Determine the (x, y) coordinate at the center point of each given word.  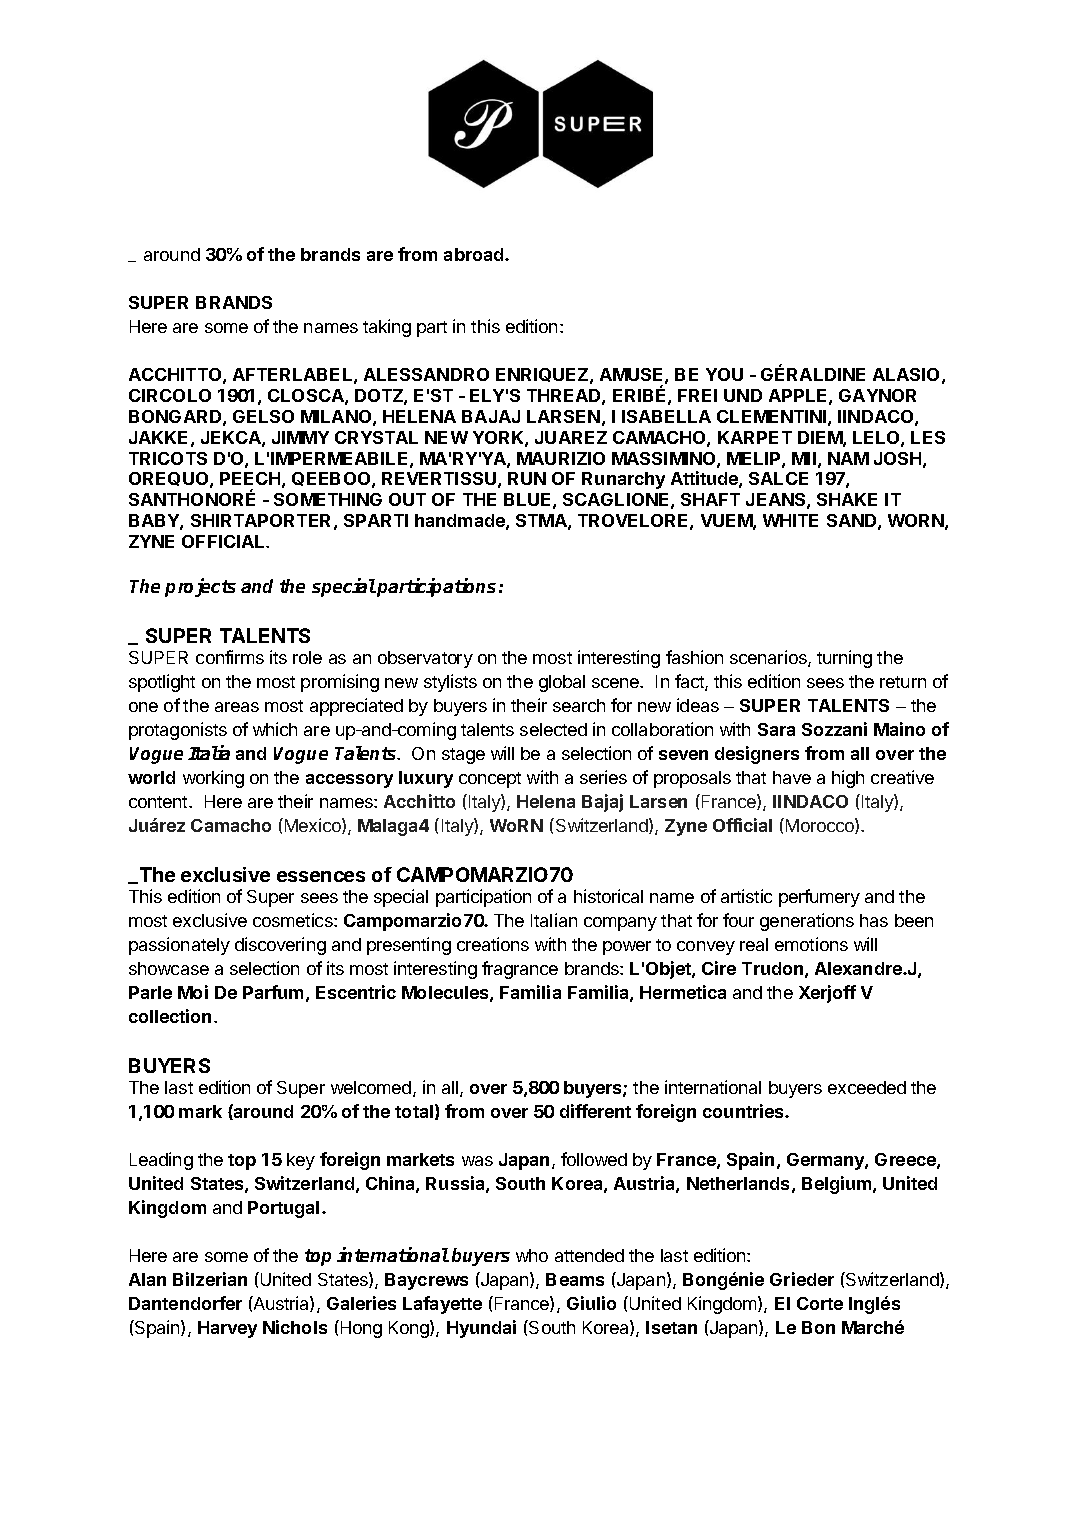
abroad (475, 254)
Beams (575, 1279)
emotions (811, 944)
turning (844, 659)
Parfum (273, 992)
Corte (820, 1303)
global (562, 683)
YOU (724, 374)
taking (387, 328)
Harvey (227, 1329)
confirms (230, 657)
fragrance (520, 970)
